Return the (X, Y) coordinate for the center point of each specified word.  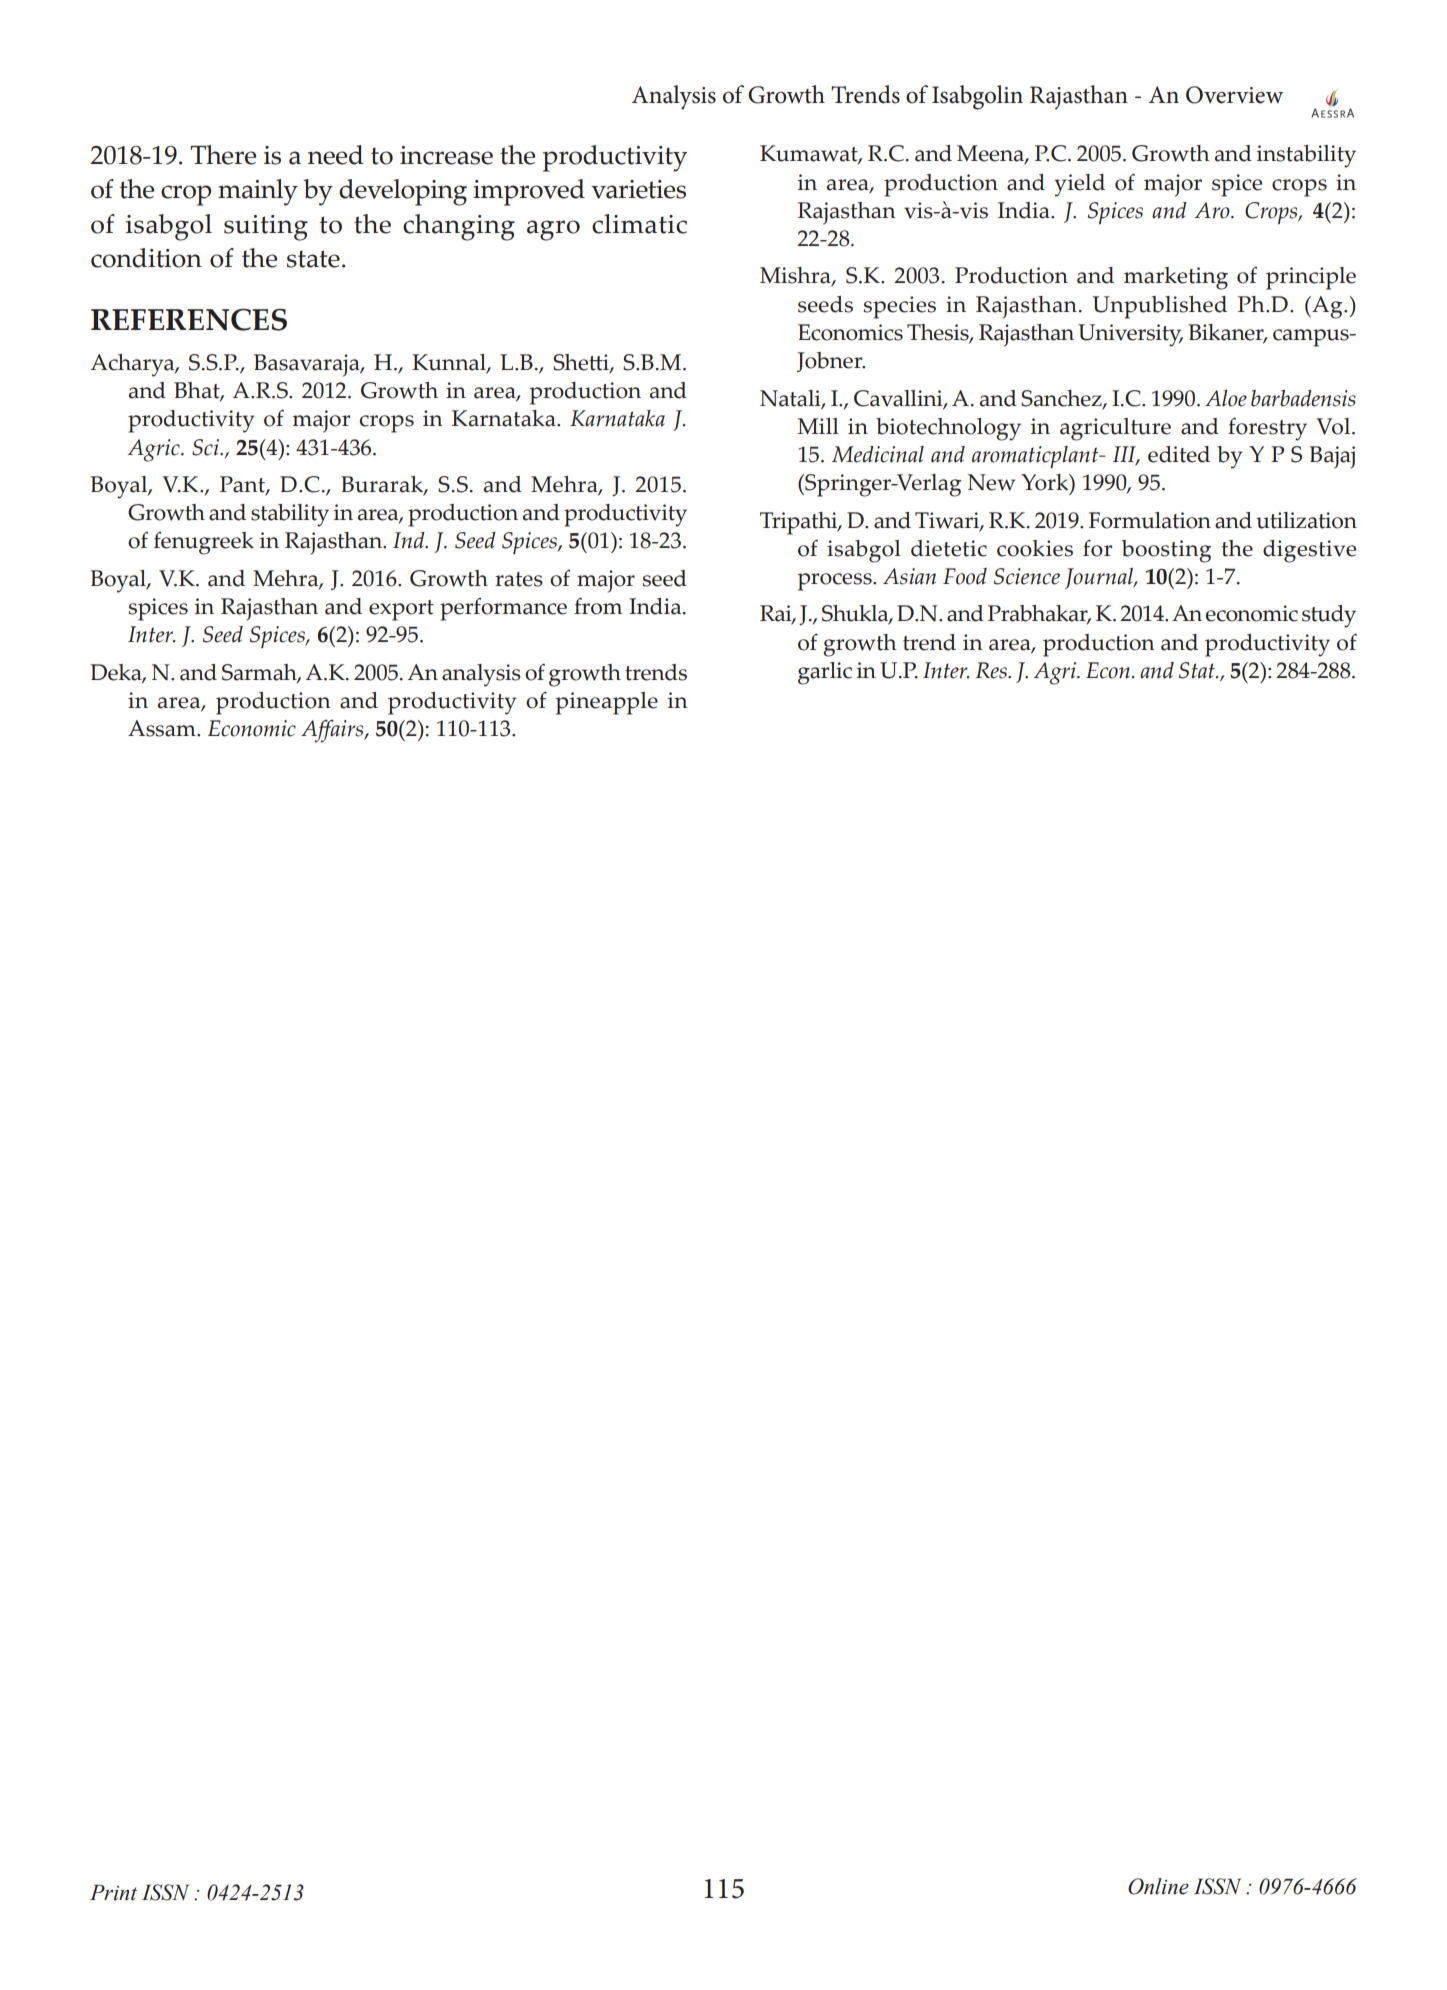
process (836, 582)
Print (113, 1892)
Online (1158, 1886)
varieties (638, 189)
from (598, 606)
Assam (163, 728)
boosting (1166, 551)
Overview (1234, 95)
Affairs (333, 731)
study (1329, 616)
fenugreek (204, 543)
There (223, 155)
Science (1027, 576)
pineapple (607, 703)
